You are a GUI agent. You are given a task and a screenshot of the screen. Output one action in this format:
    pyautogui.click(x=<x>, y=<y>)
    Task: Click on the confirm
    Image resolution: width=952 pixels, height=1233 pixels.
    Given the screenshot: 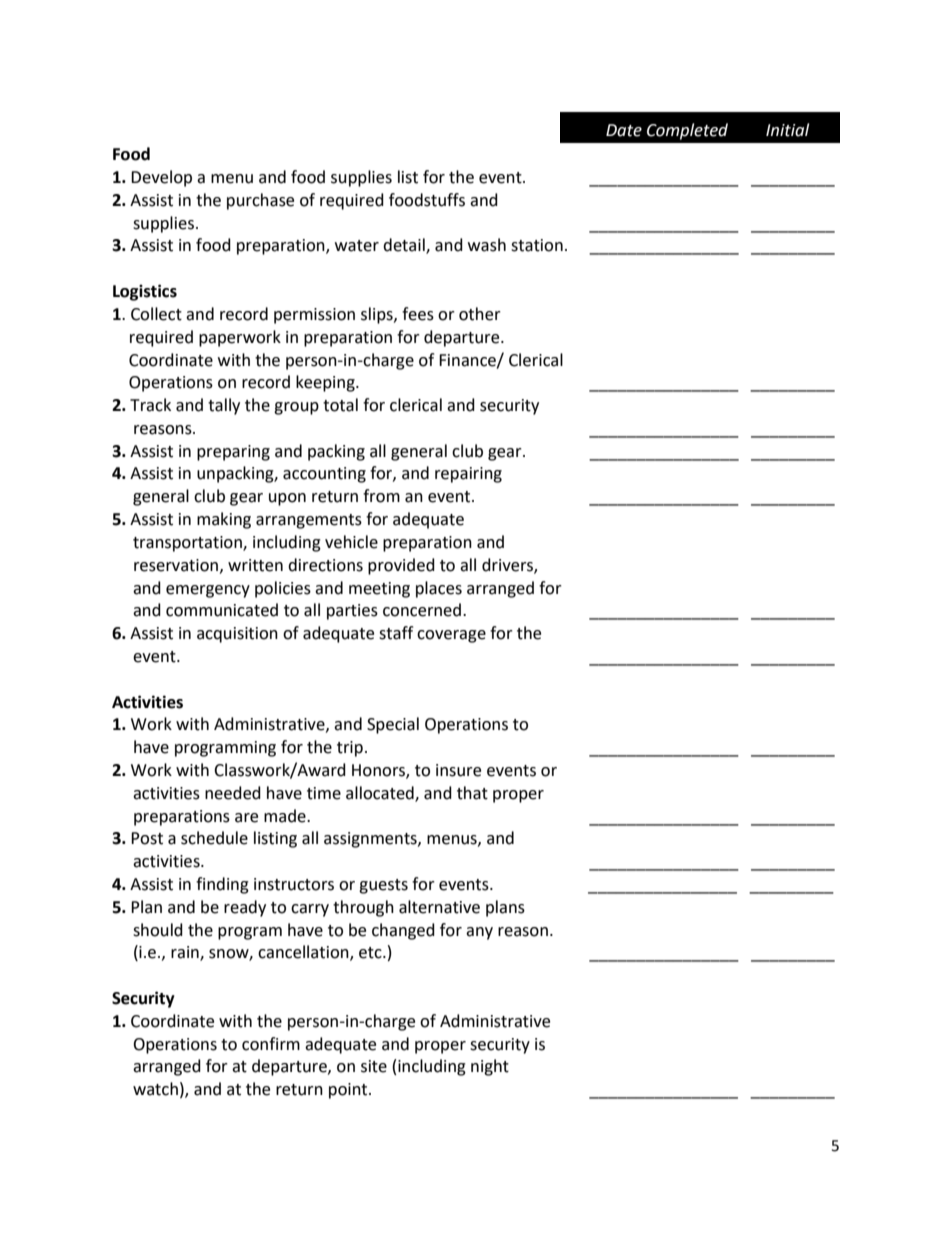 What is the action you would take?
    pyautogui.click(x=271, y=1044)
